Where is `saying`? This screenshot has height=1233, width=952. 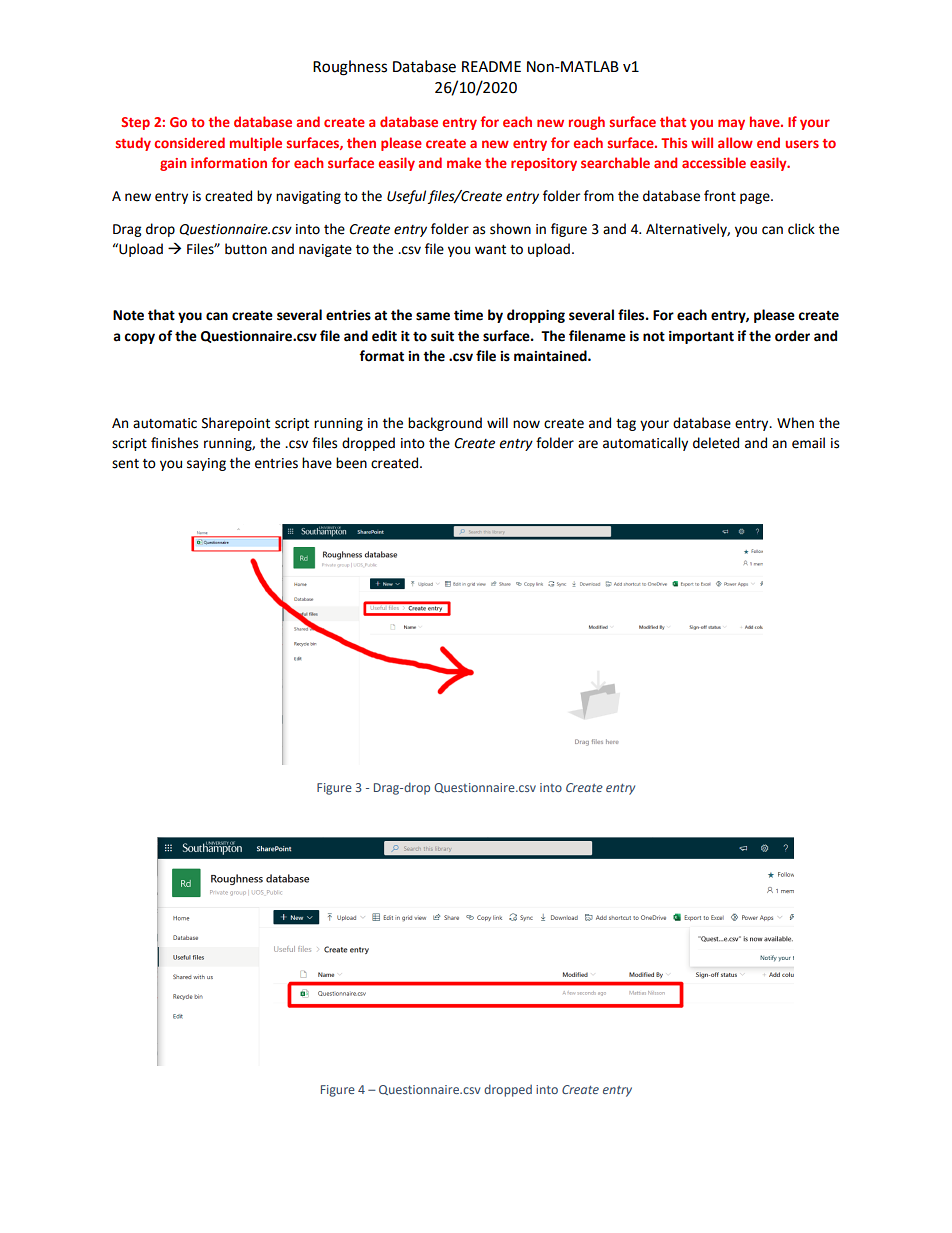 saying is located at coordinates (206, 464).
